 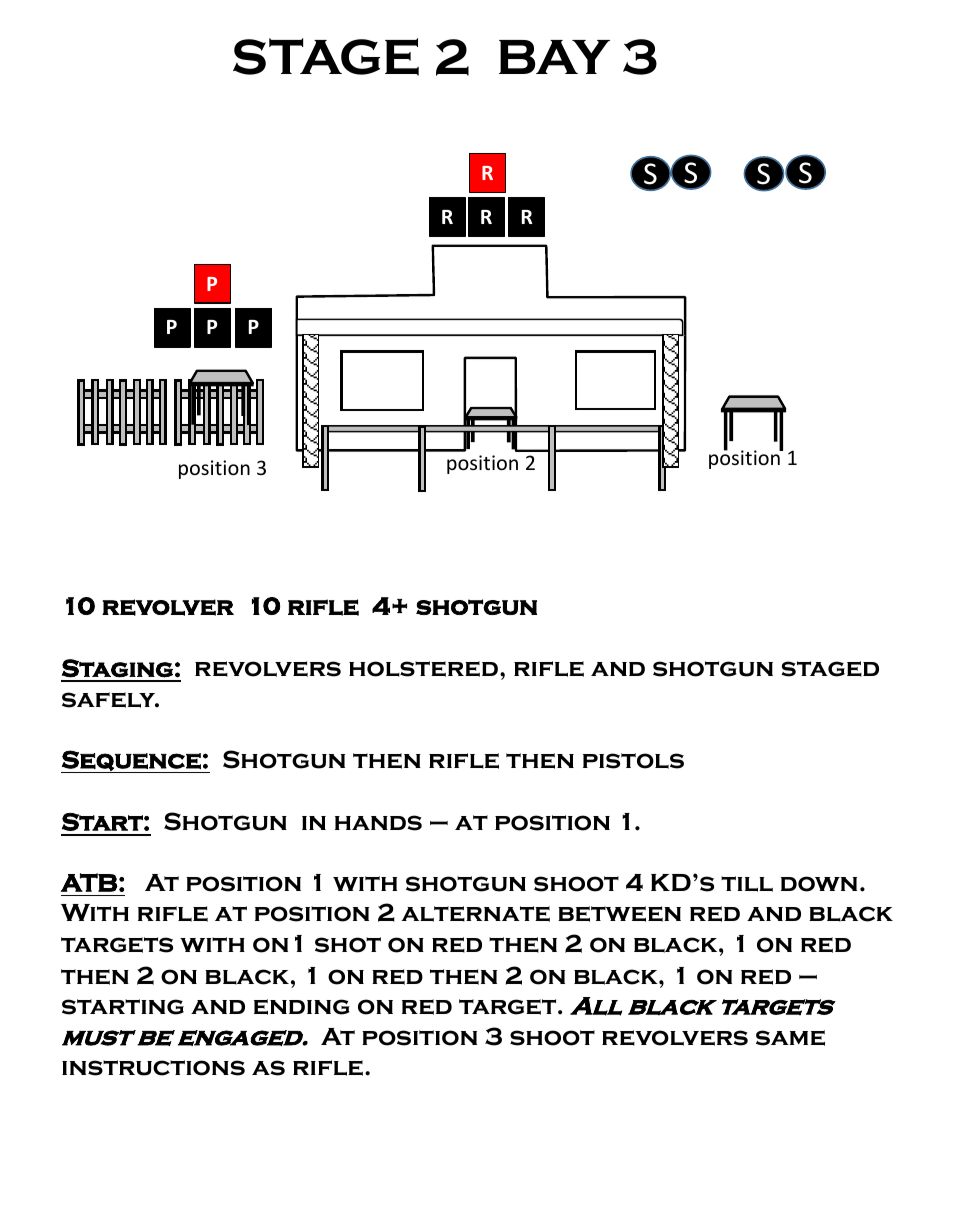 What do you see at coordinates (302, 1007) in the screenshot?
I see `ending` at bounding box center [302, 1007].
